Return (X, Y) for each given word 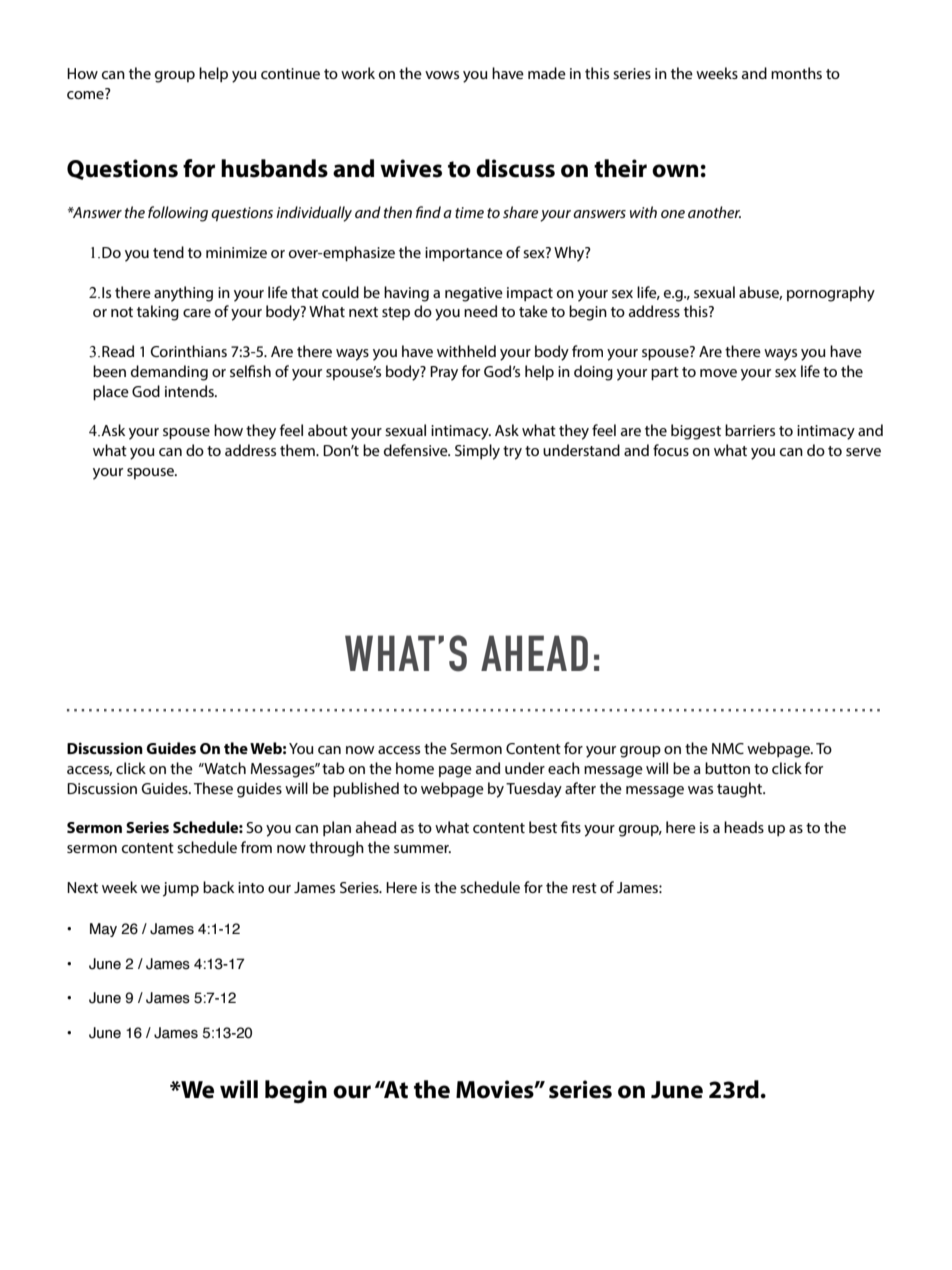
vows (442, 75)
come (86, 94)
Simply (477, 452)
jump (181, 889)
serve (863, 452)
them (298, 450)
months (796, 73)
